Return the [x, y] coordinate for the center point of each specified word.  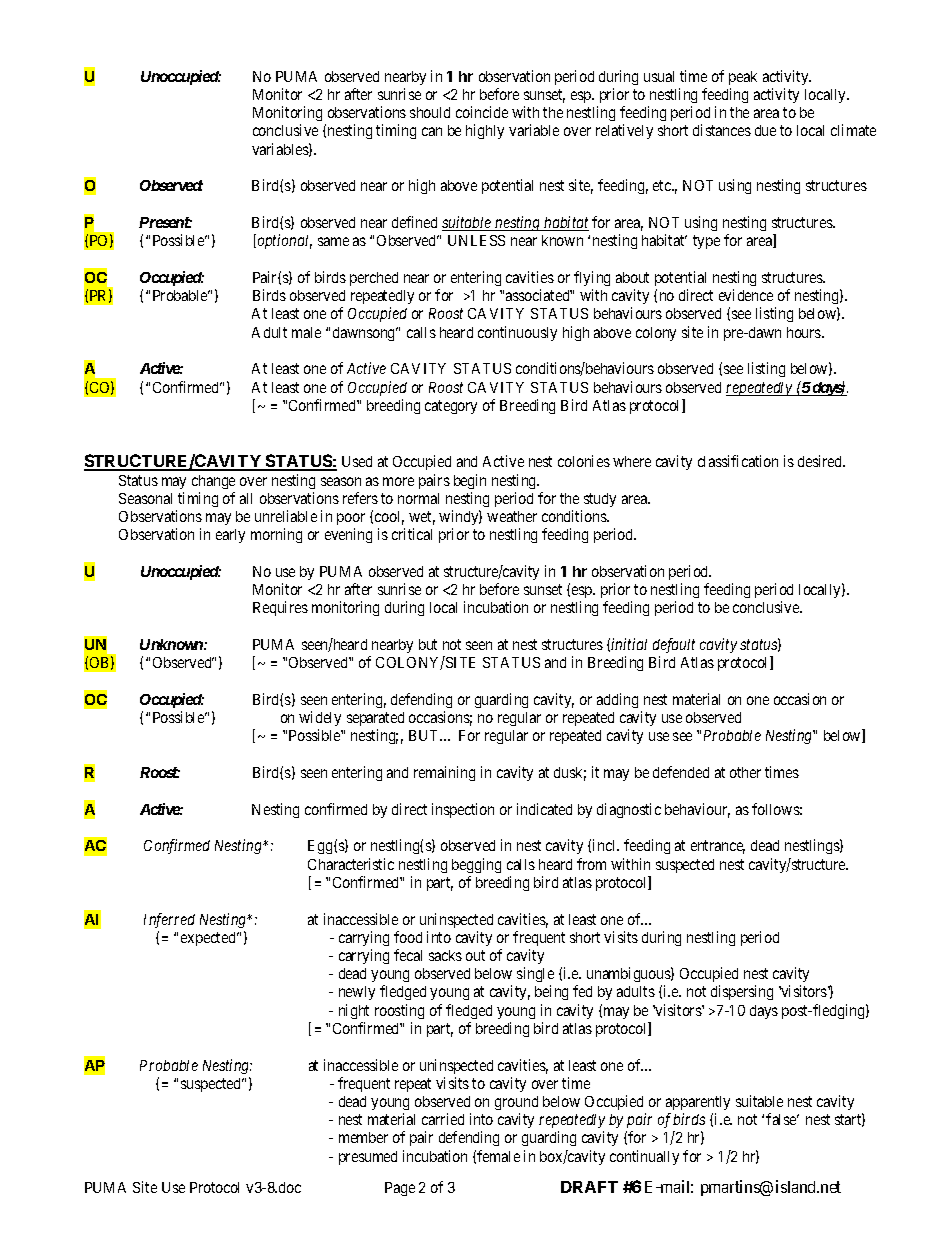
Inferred [169, 920]
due [765, 130]
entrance [718, 847]
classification [738, 461]
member [363, 1137]
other [745, 772]
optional [283, 241]
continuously [517, 333]
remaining [444, 773]
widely [320, 718]
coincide [482, 112]
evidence [746, 295]
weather [512, 516]
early [230, 536]
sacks [445, 955]
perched [374, 279]
